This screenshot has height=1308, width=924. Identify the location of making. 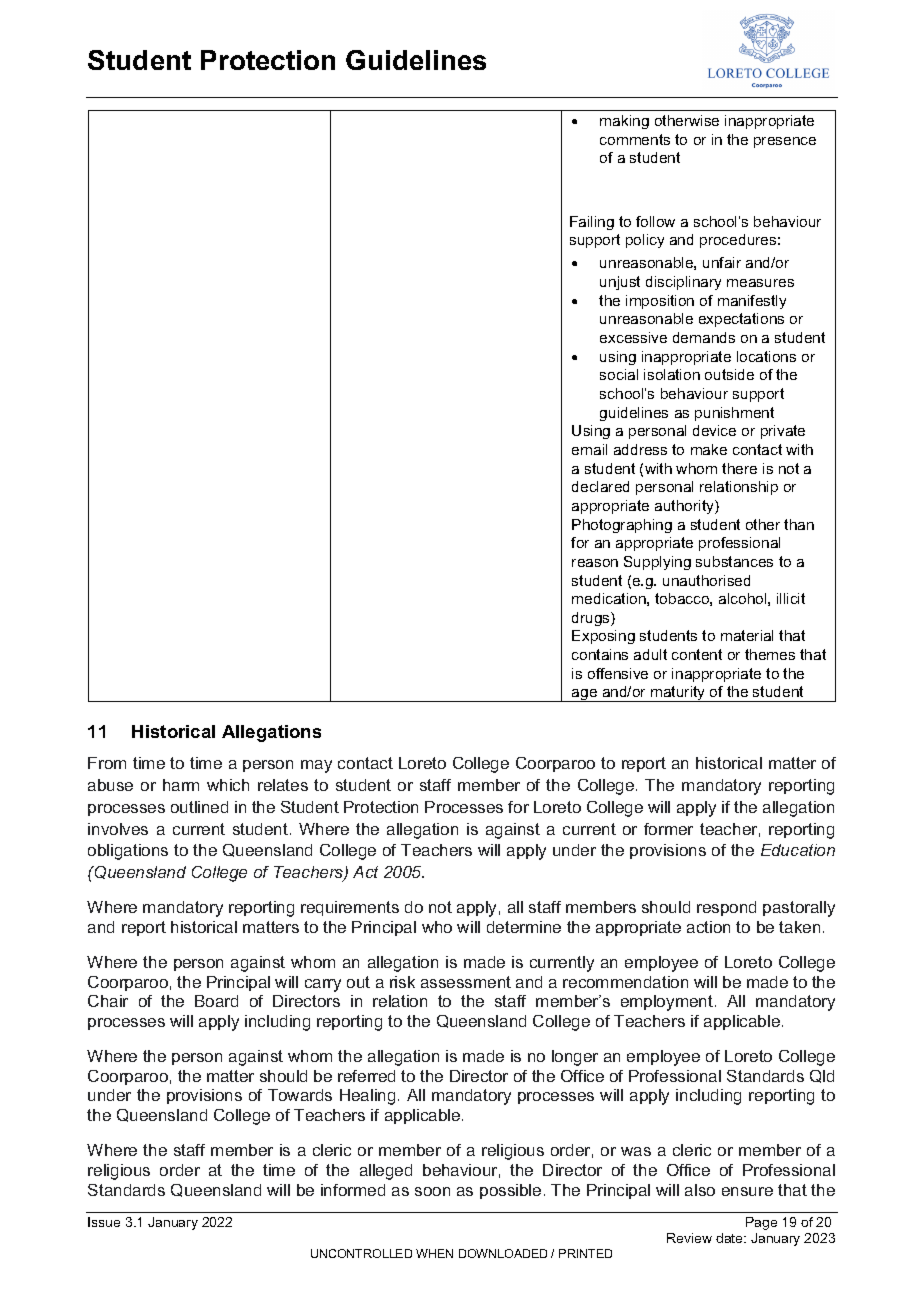
(624, 122).
